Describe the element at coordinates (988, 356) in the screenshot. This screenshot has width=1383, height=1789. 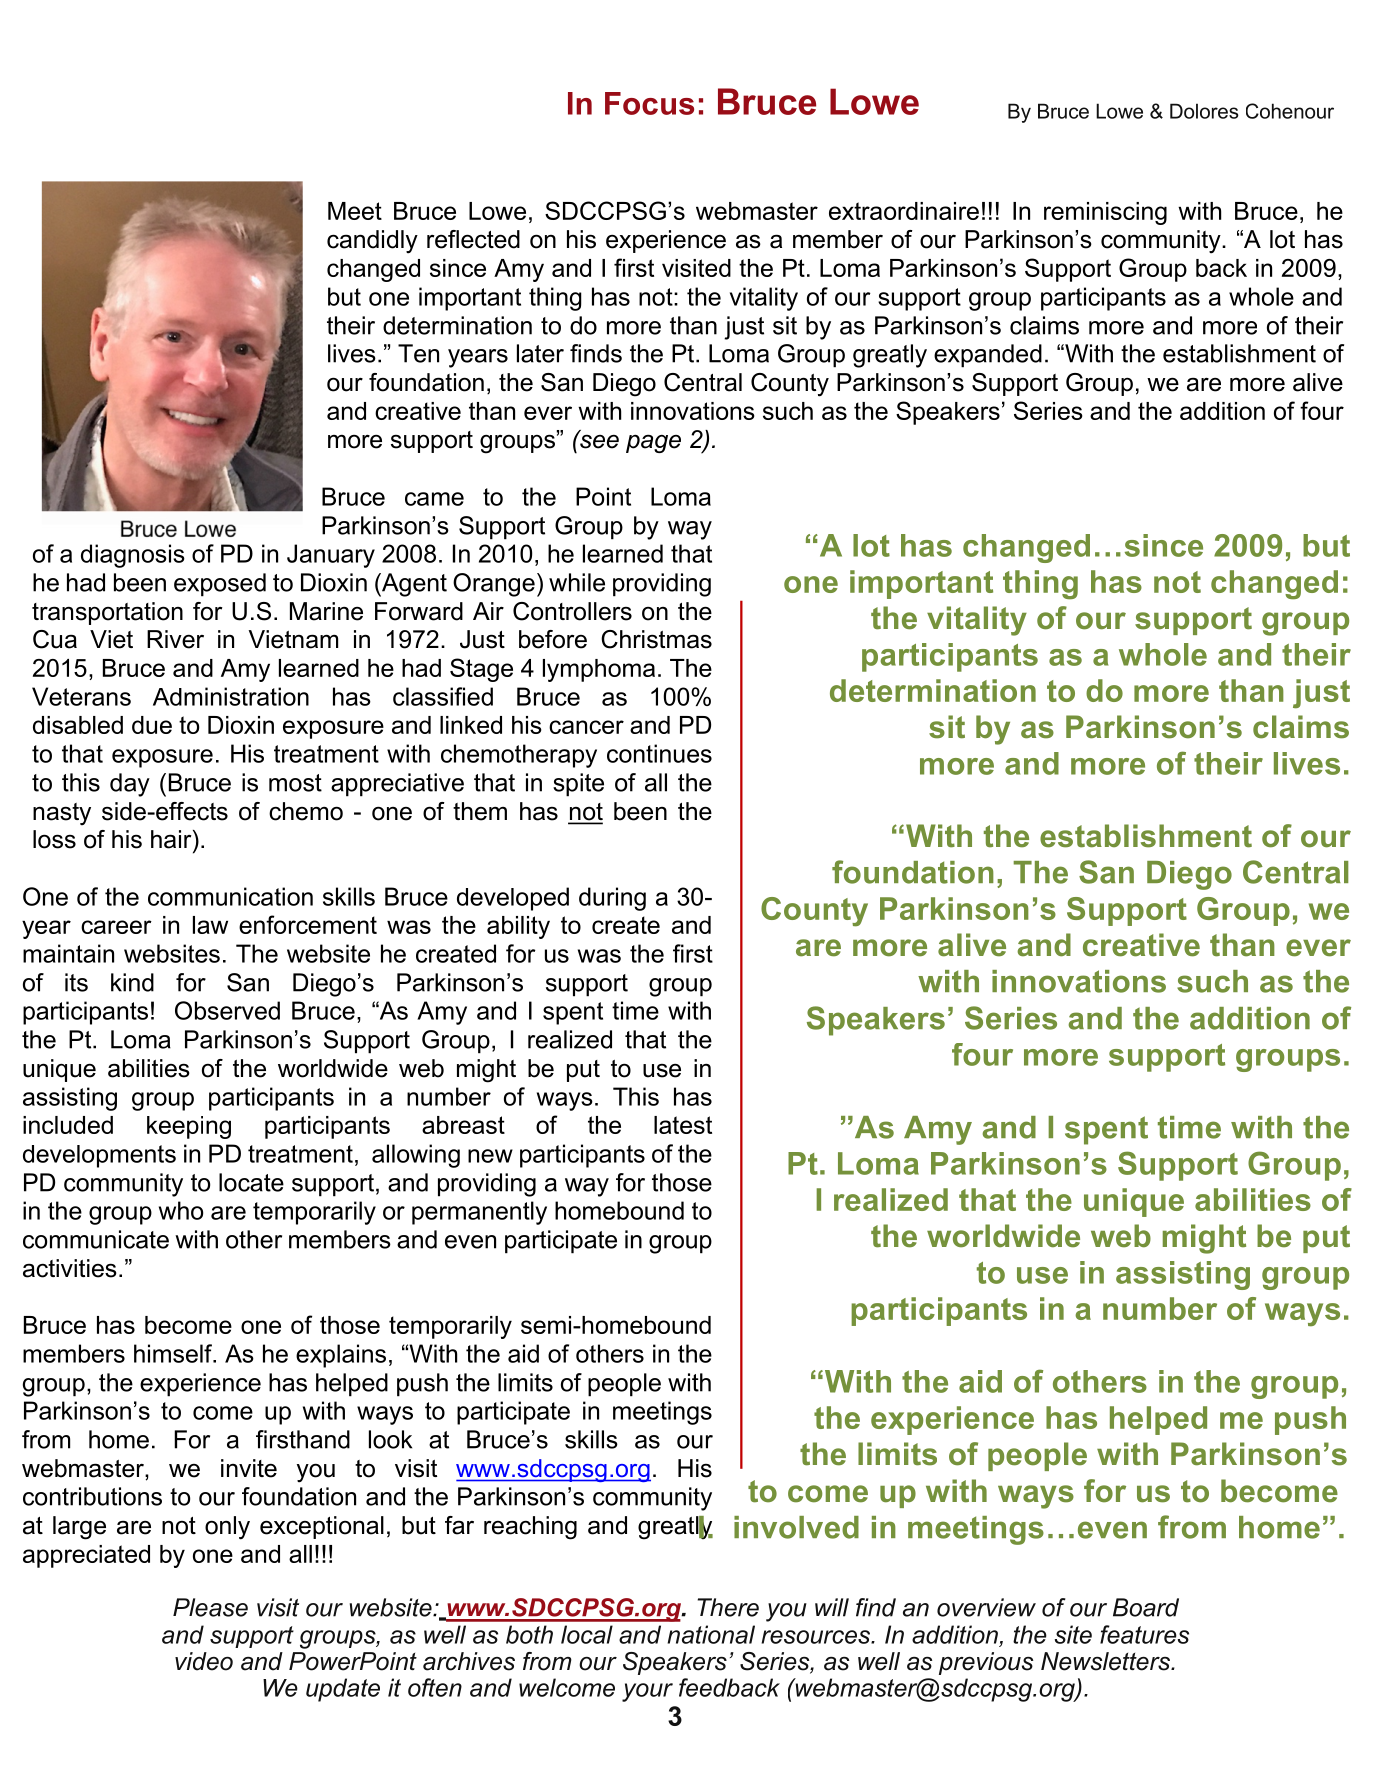
I see `expanded` at that location.
